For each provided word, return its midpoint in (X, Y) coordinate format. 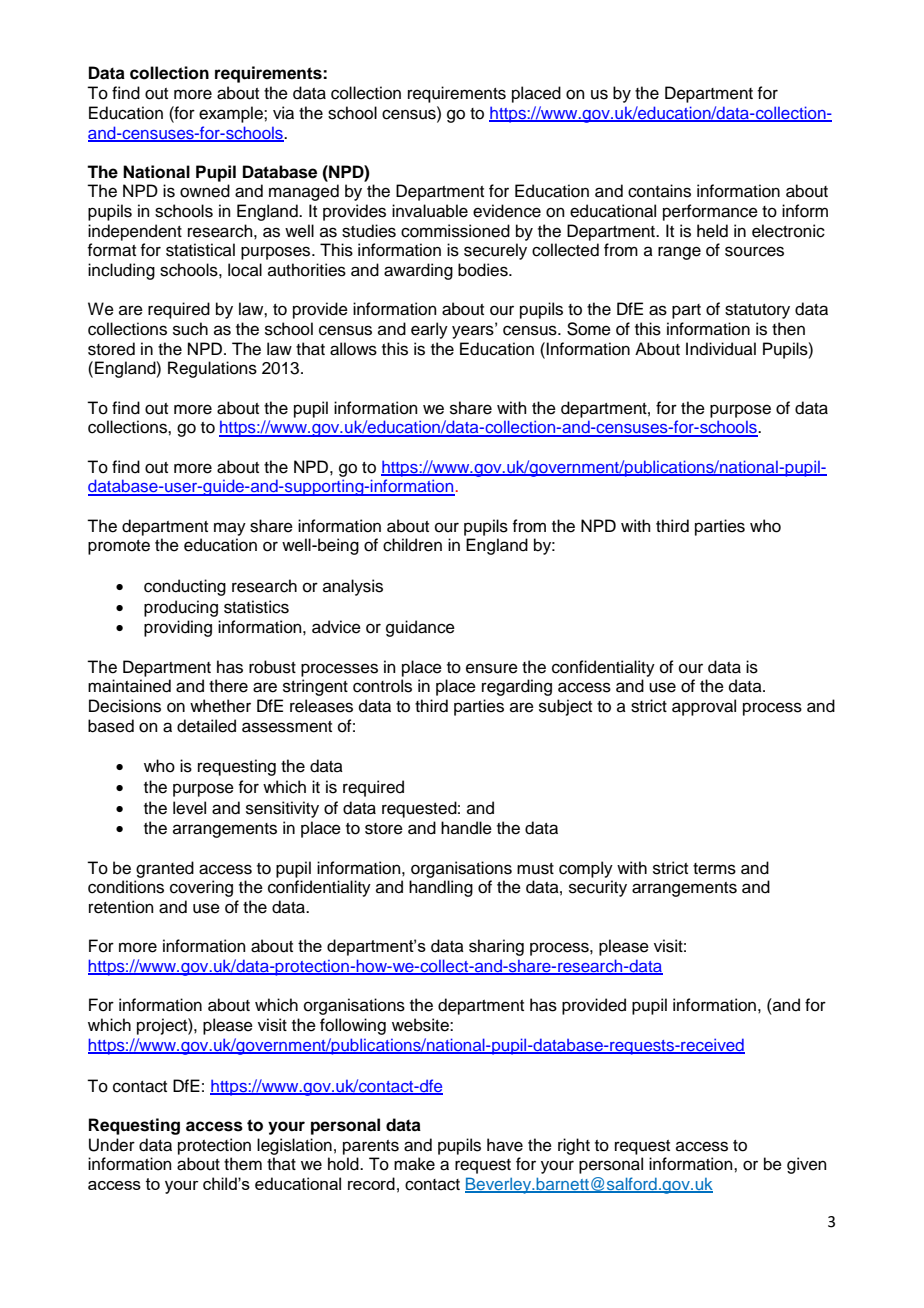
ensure (492, 668)
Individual (721, 349)
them (243, 1164)
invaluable (430, 211)
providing (178, 628)
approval (704, 707)
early (429, 330)
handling (441, 888)
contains (659, 191)
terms (714, 869)
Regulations (212, 369)
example (232, 114)
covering (201, 888)
